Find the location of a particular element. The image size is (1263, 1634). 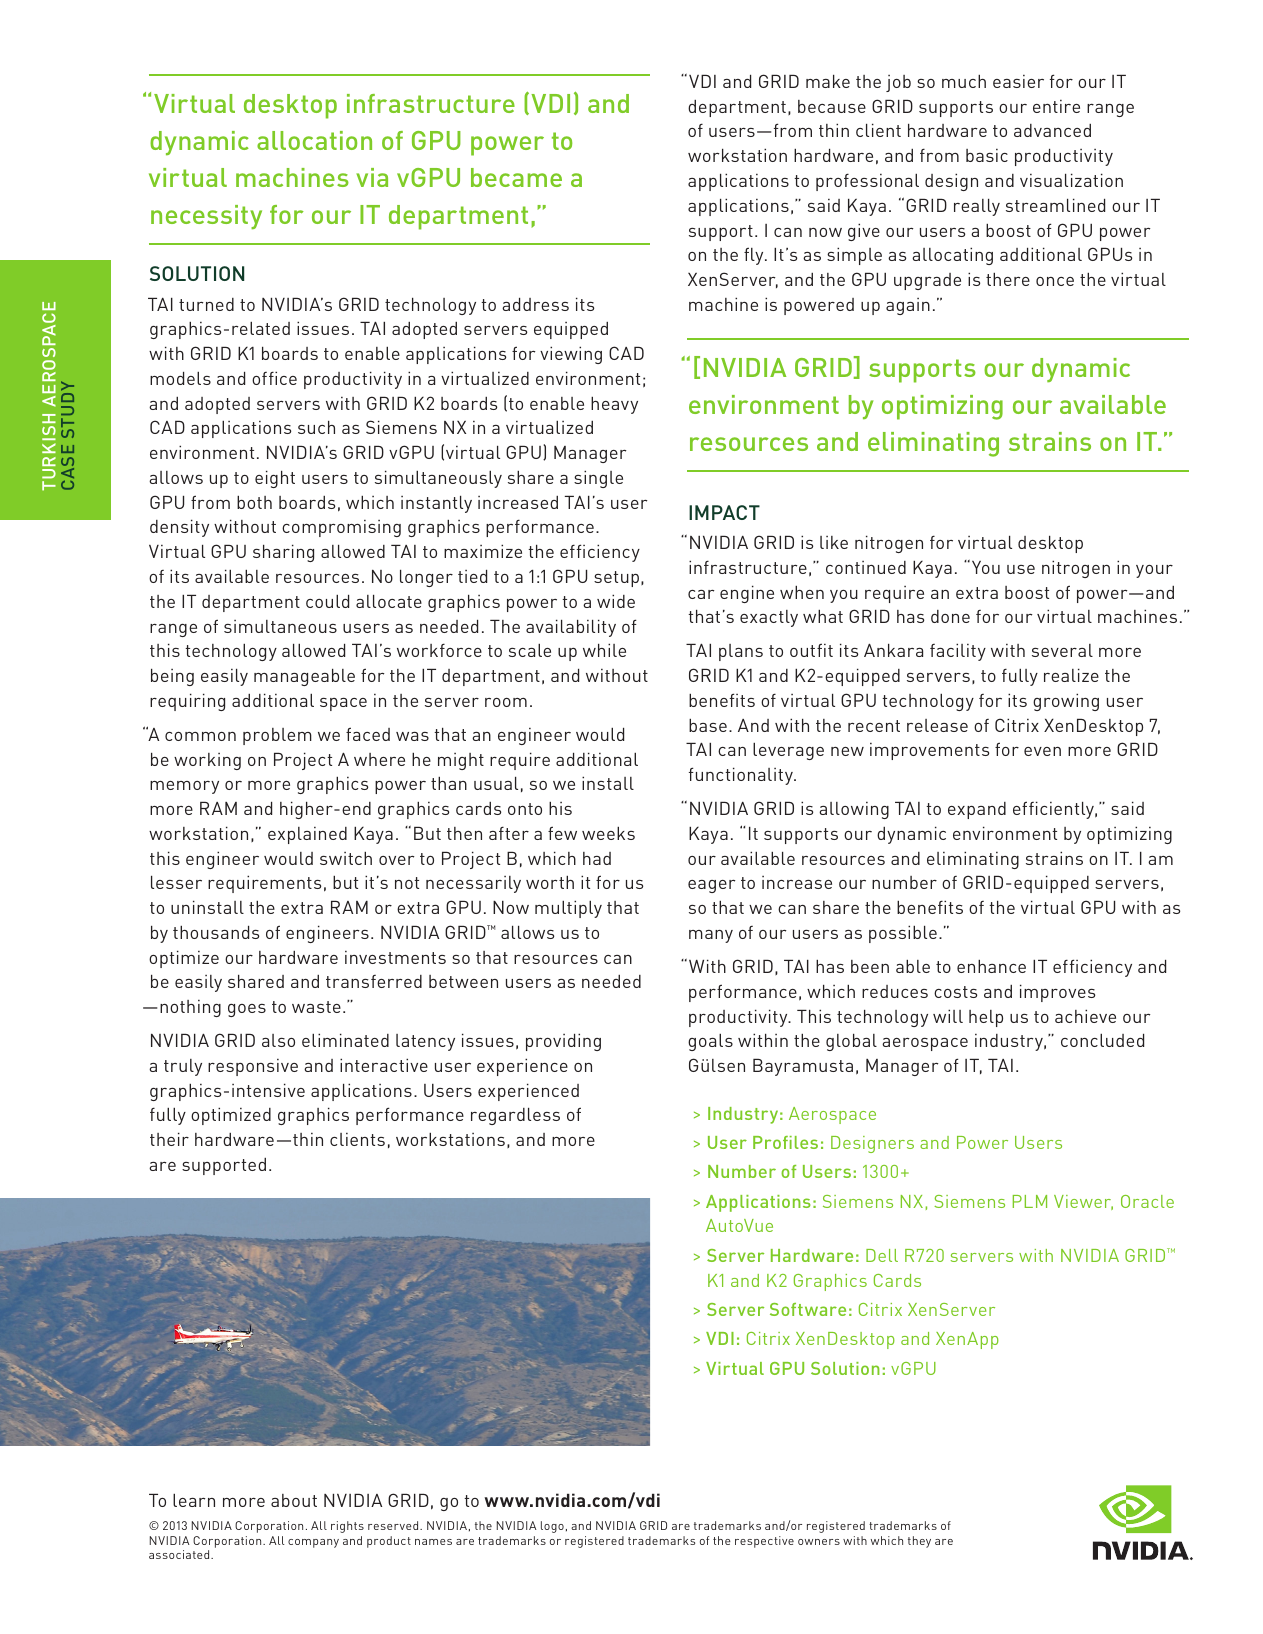

became is located at coordinates (516, 177).
